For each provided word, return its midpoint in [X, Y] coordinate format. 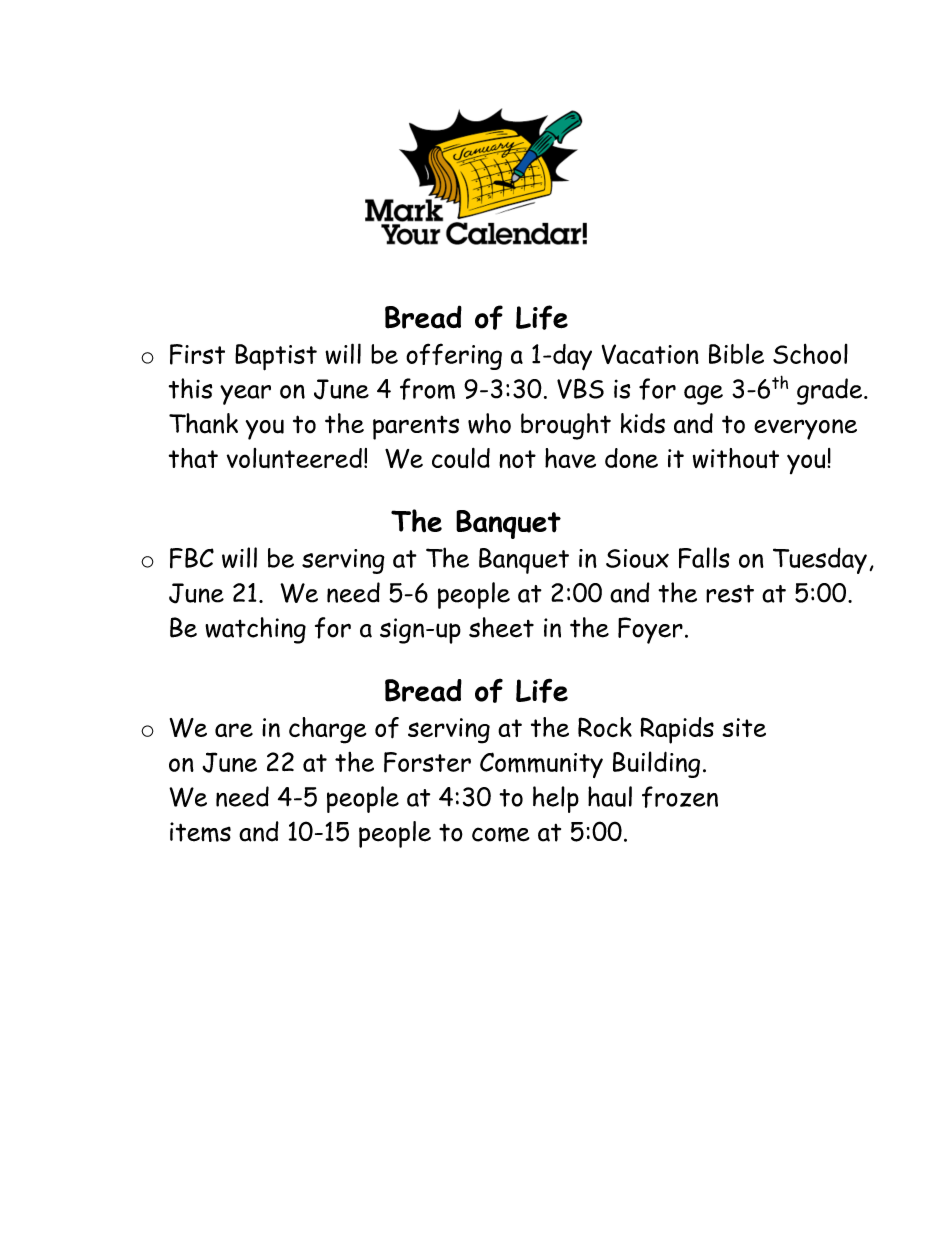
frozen [680, 797]
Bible [736, 353]
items [200, 832]
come [501, 834]
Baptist [276, 357]
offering [454, 356]
